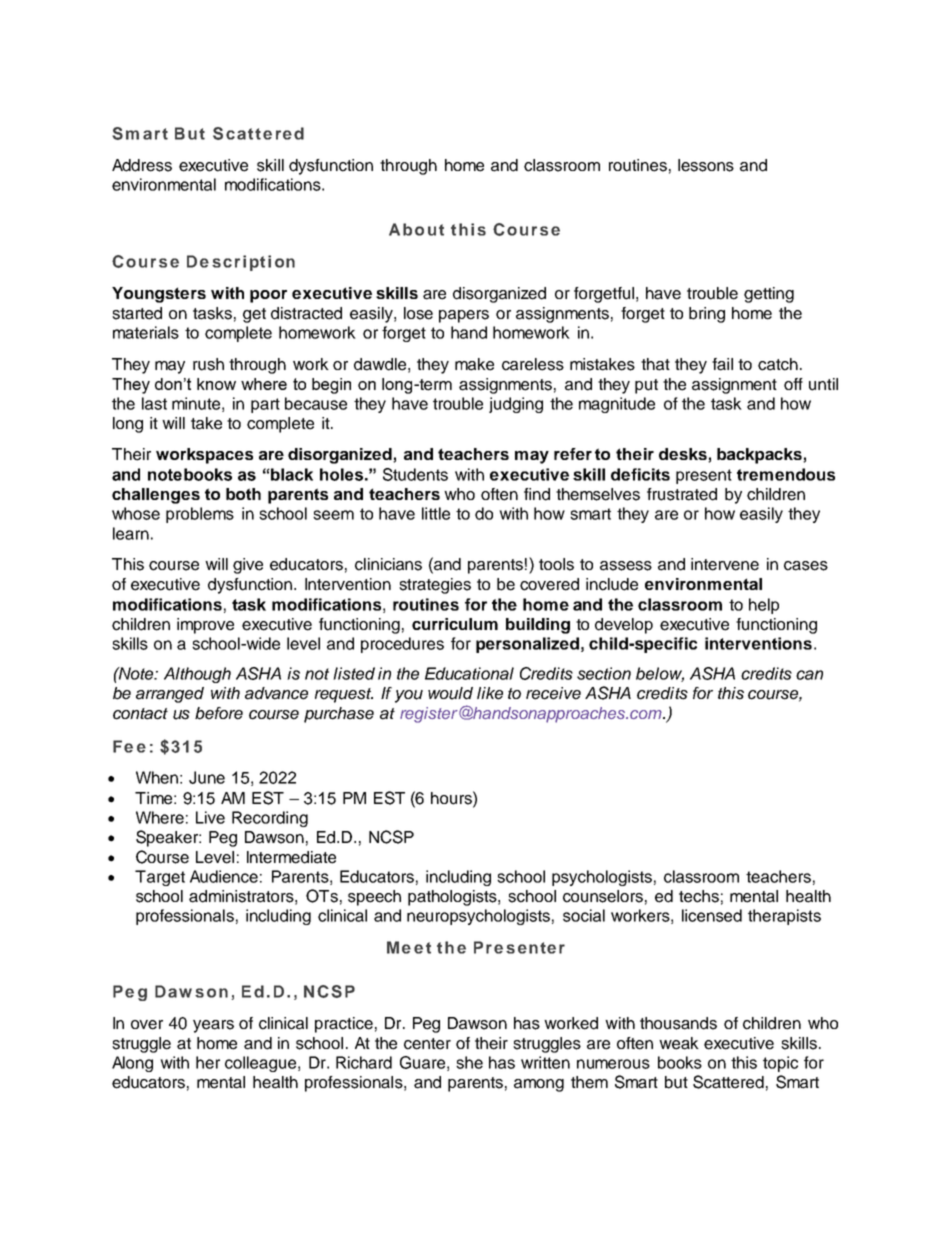 This image has width=952, height=1233. What do you see at coordinates (516, 405) in the image?
I see `judging` at bounding box center [516, 405].
